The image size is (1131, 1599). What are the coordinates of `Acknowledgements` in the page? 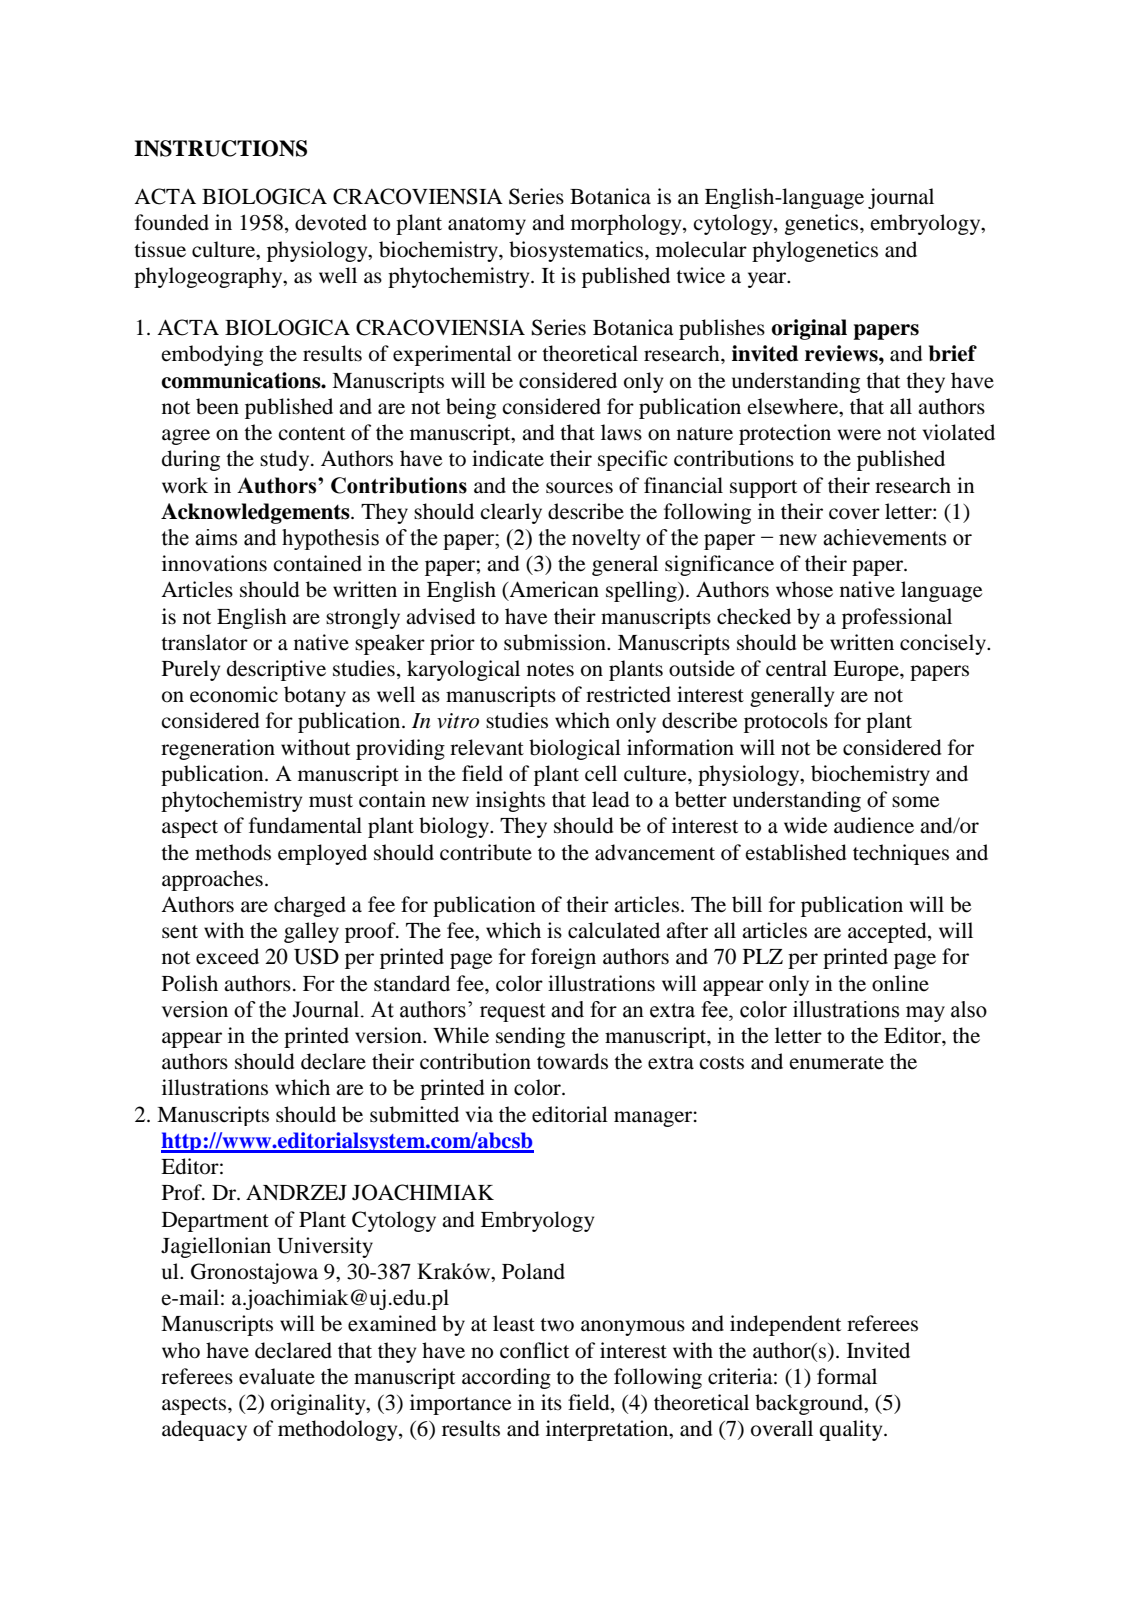 It's located at (256, 513).
